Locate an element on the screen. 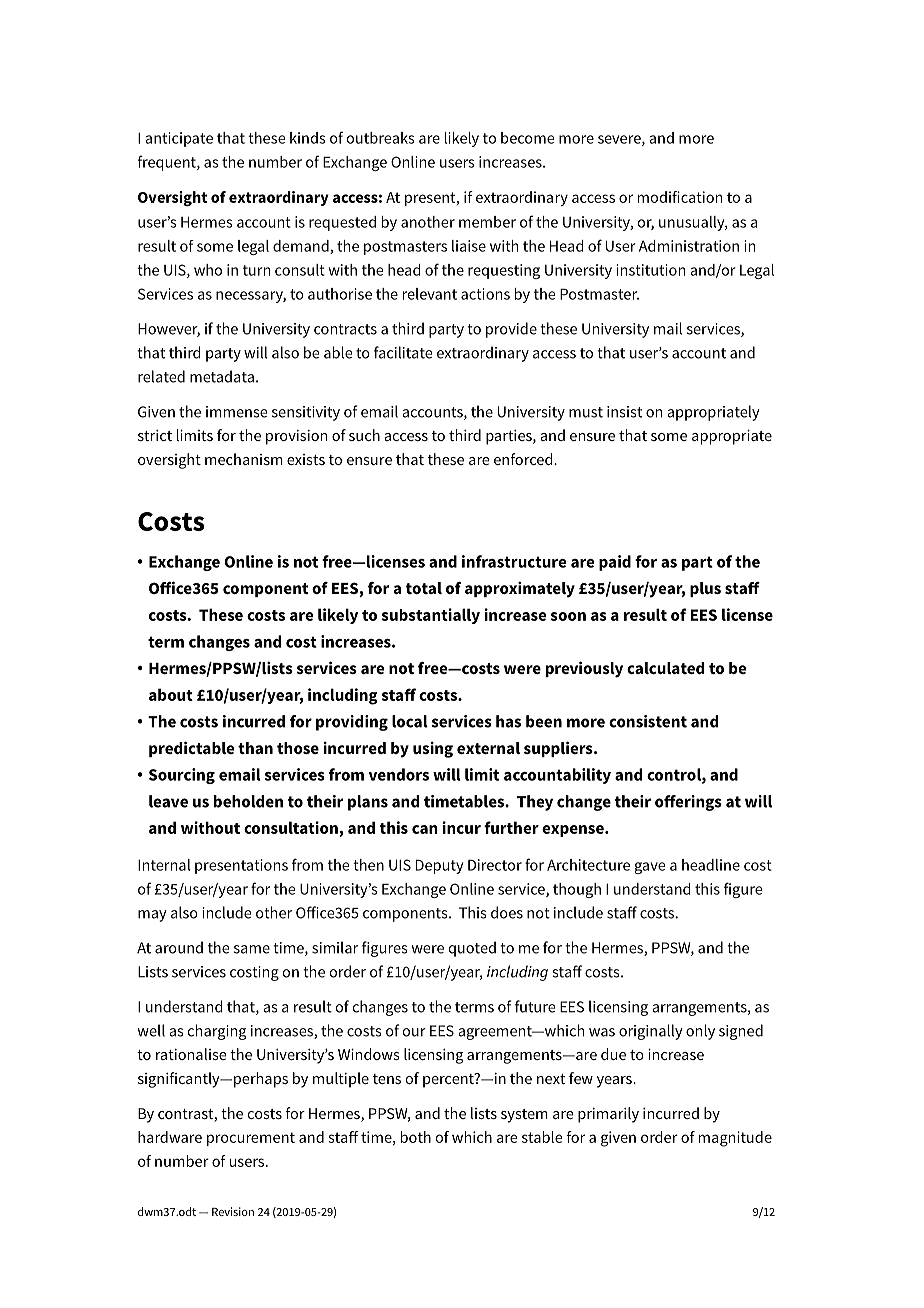 This screenshot has height=1308, width=924. member is located at coordinates (487, 222).
